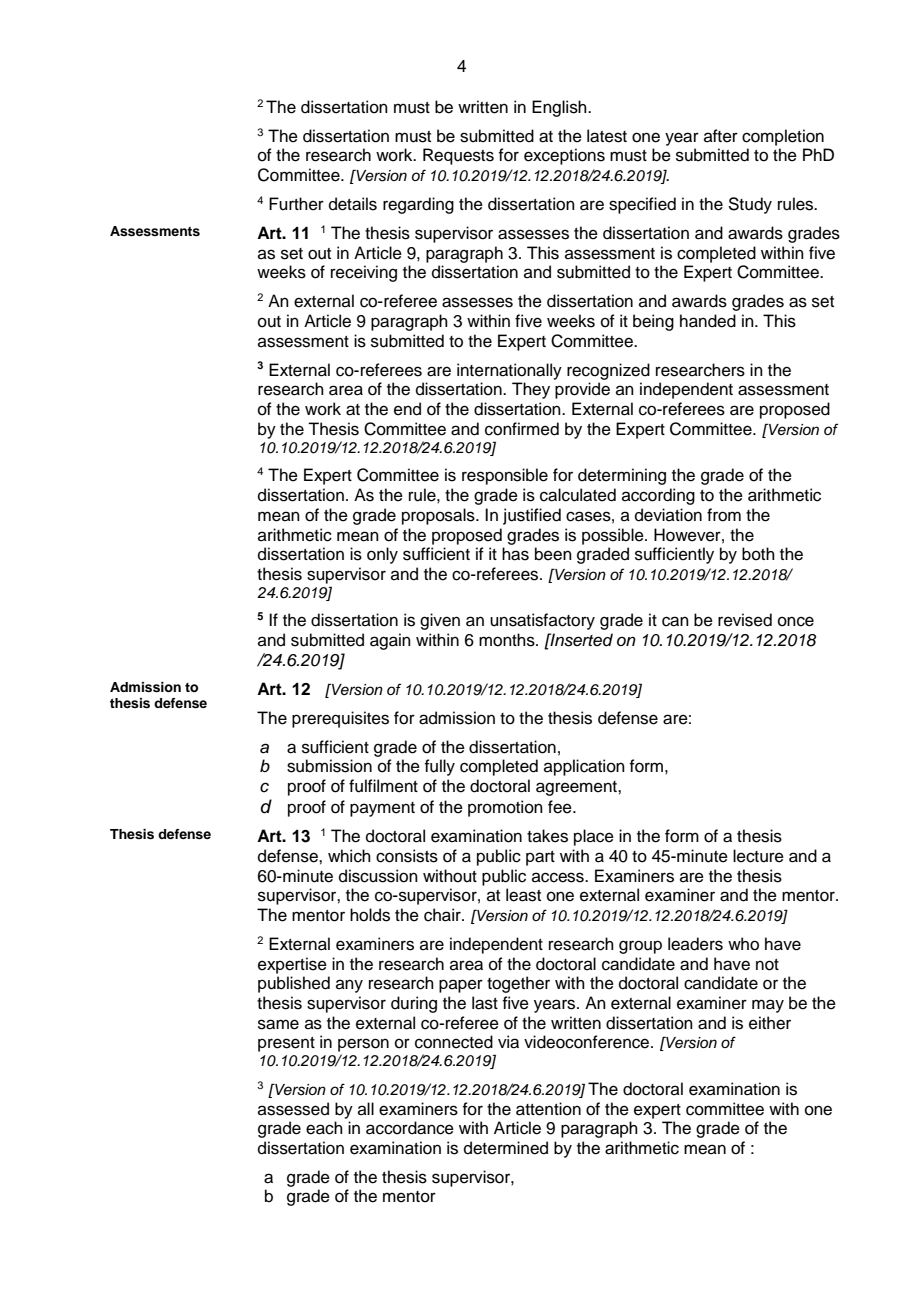 This page has width=924, height=1308. I want to click on each, so click(324, 1128).
